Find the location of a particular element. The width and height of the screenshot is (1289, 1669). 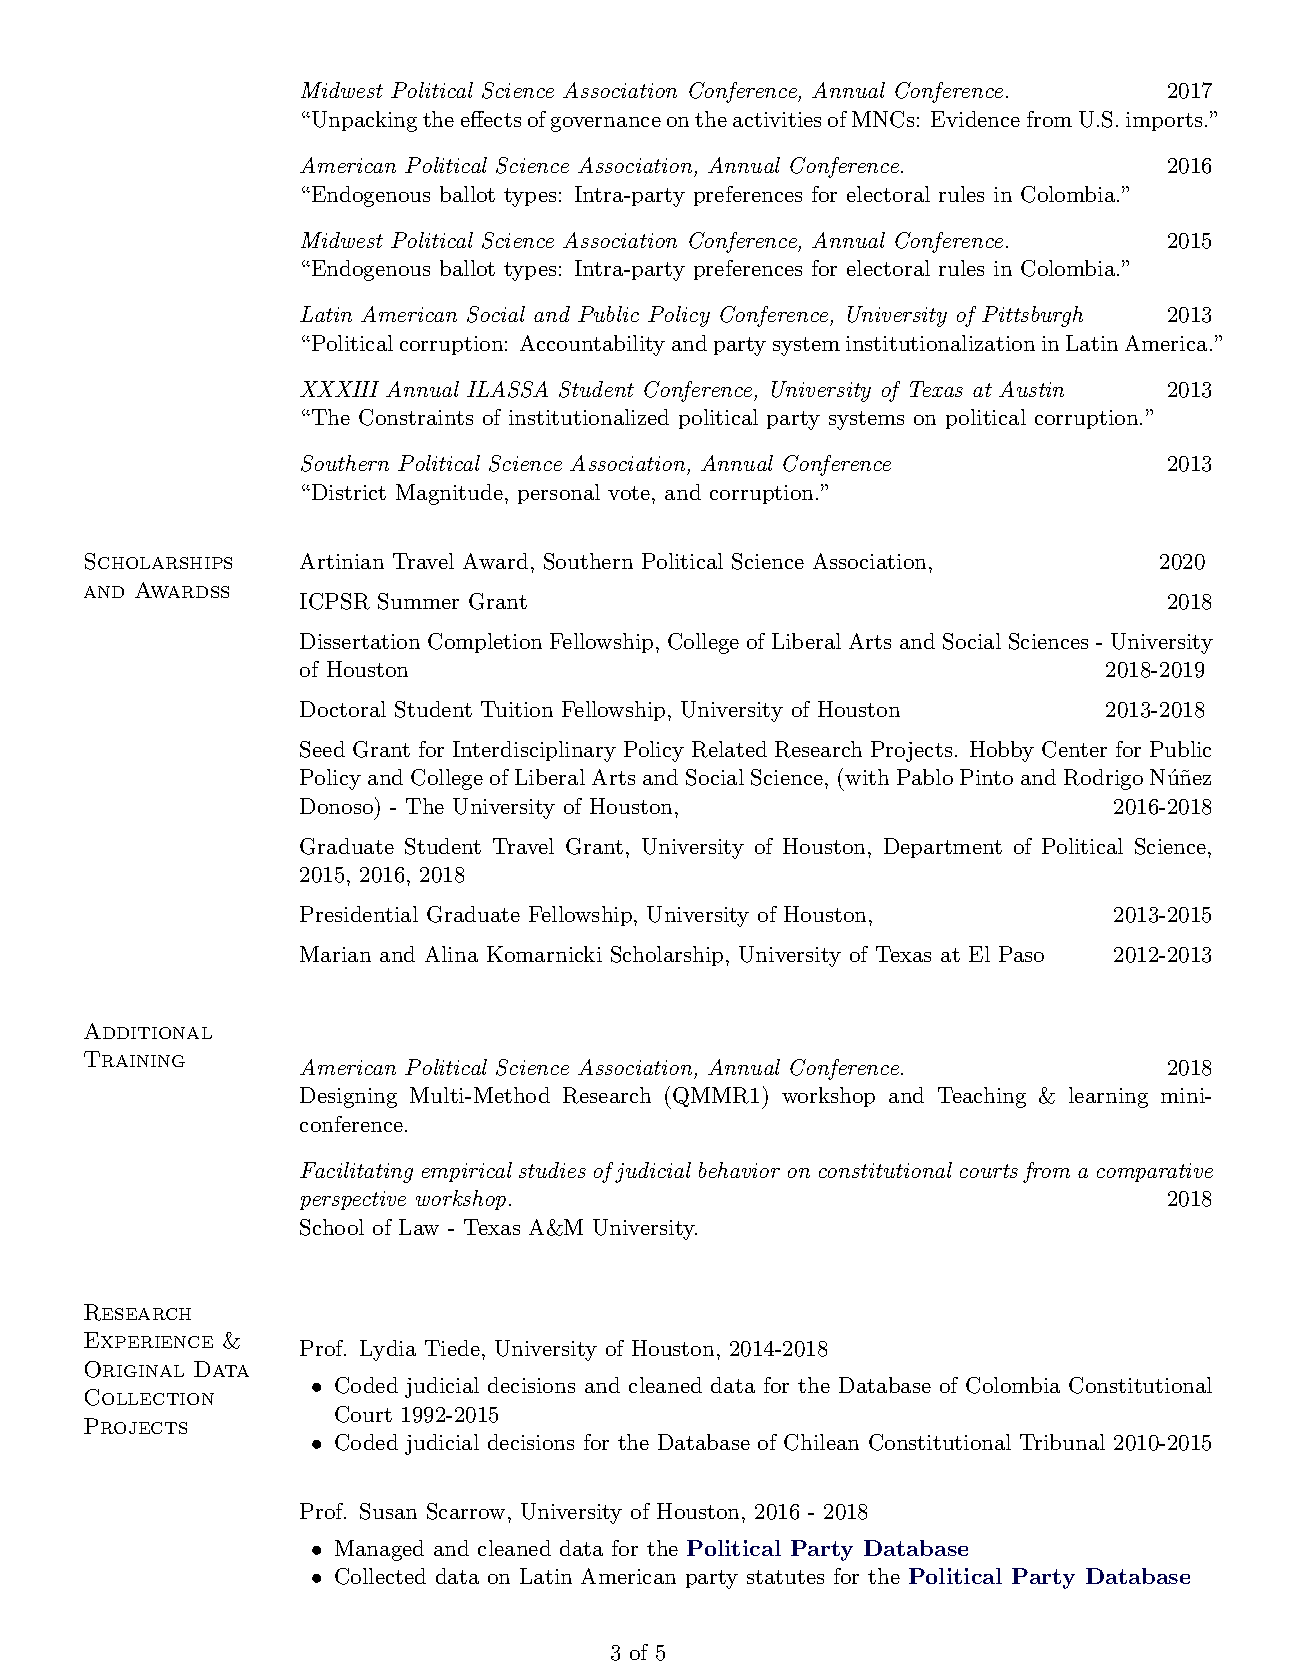

Managed is located at coordinates (379, 1550).
